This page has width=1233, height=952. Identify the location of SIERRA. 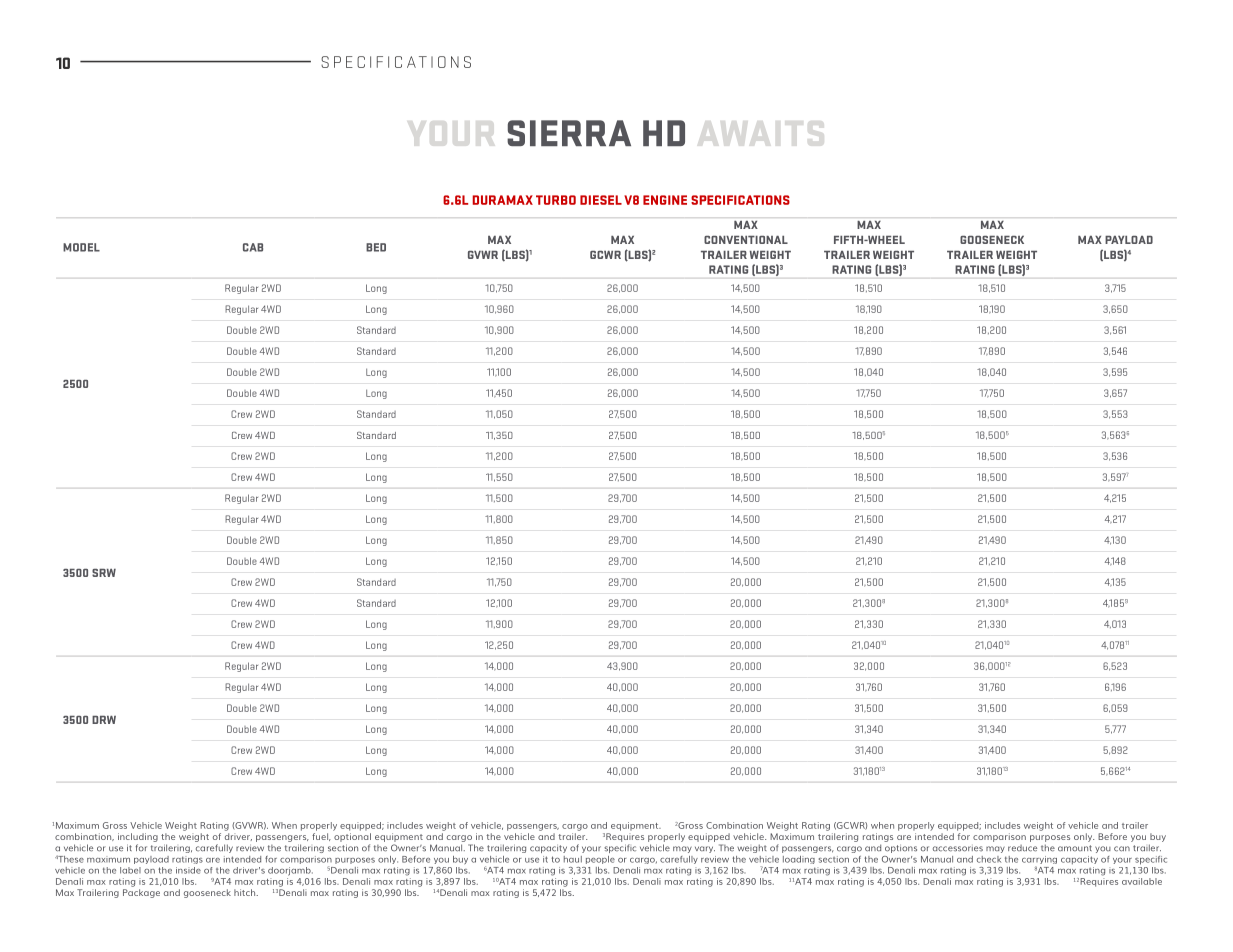
(569, 133).
